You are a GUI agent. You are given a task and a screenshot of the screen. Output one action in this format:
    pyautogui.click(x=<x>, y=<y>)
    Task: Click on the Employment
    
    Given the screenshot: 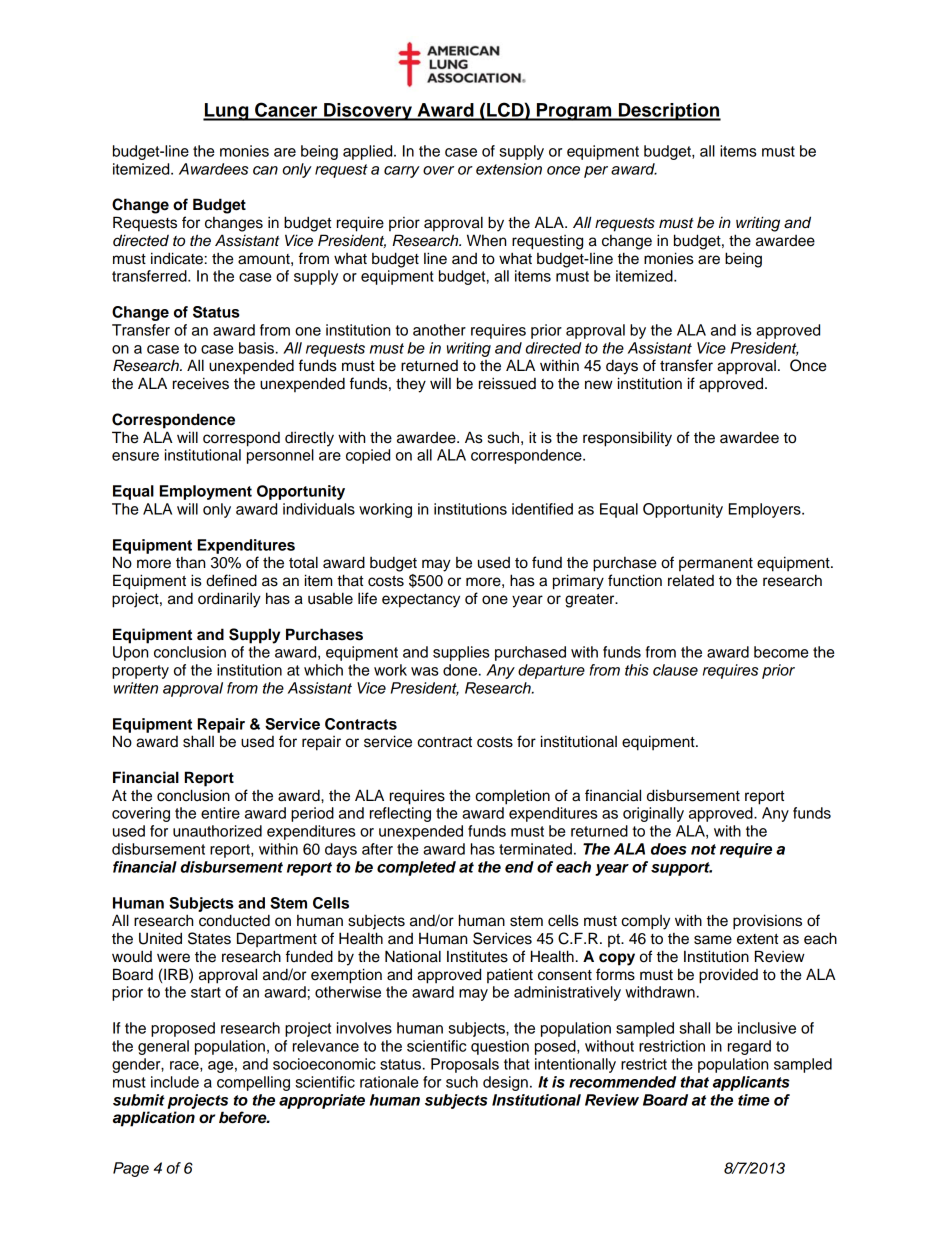 What is the action you would take?
    pyautogui.click(x=206, y=492)
